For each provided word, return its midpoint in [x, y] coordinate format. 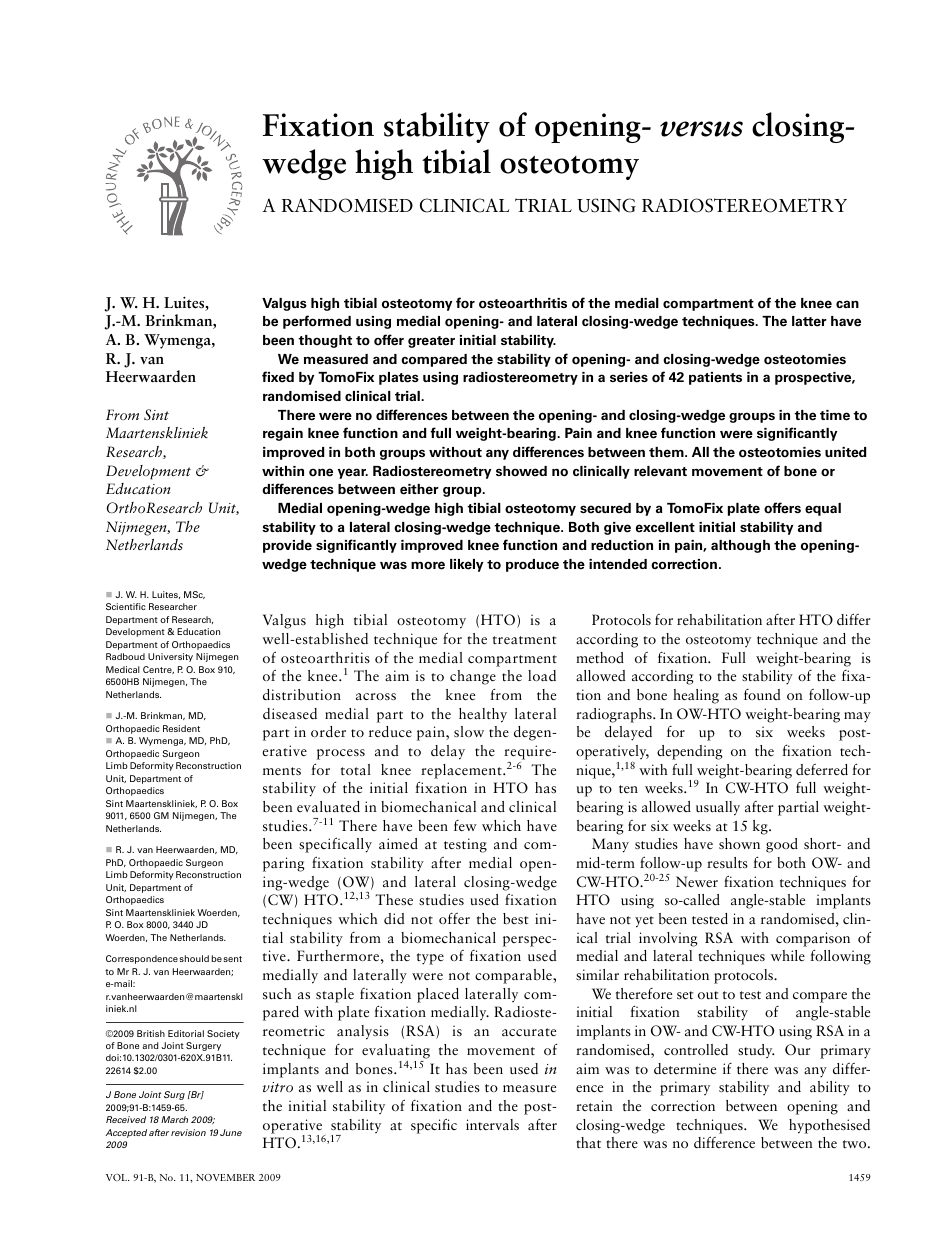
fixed [278, 377]
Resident [181, 728]
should [194, 958]
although [740, 546]
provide [287, 546]
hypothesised [829, 1126]
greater [431, 342]
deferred [822, 769]
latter [809, 321]
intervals [492, 1124]
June [231, 1132]
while [788, 955]
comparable [514, 976]
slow [469, 731]
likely [466, 565]
